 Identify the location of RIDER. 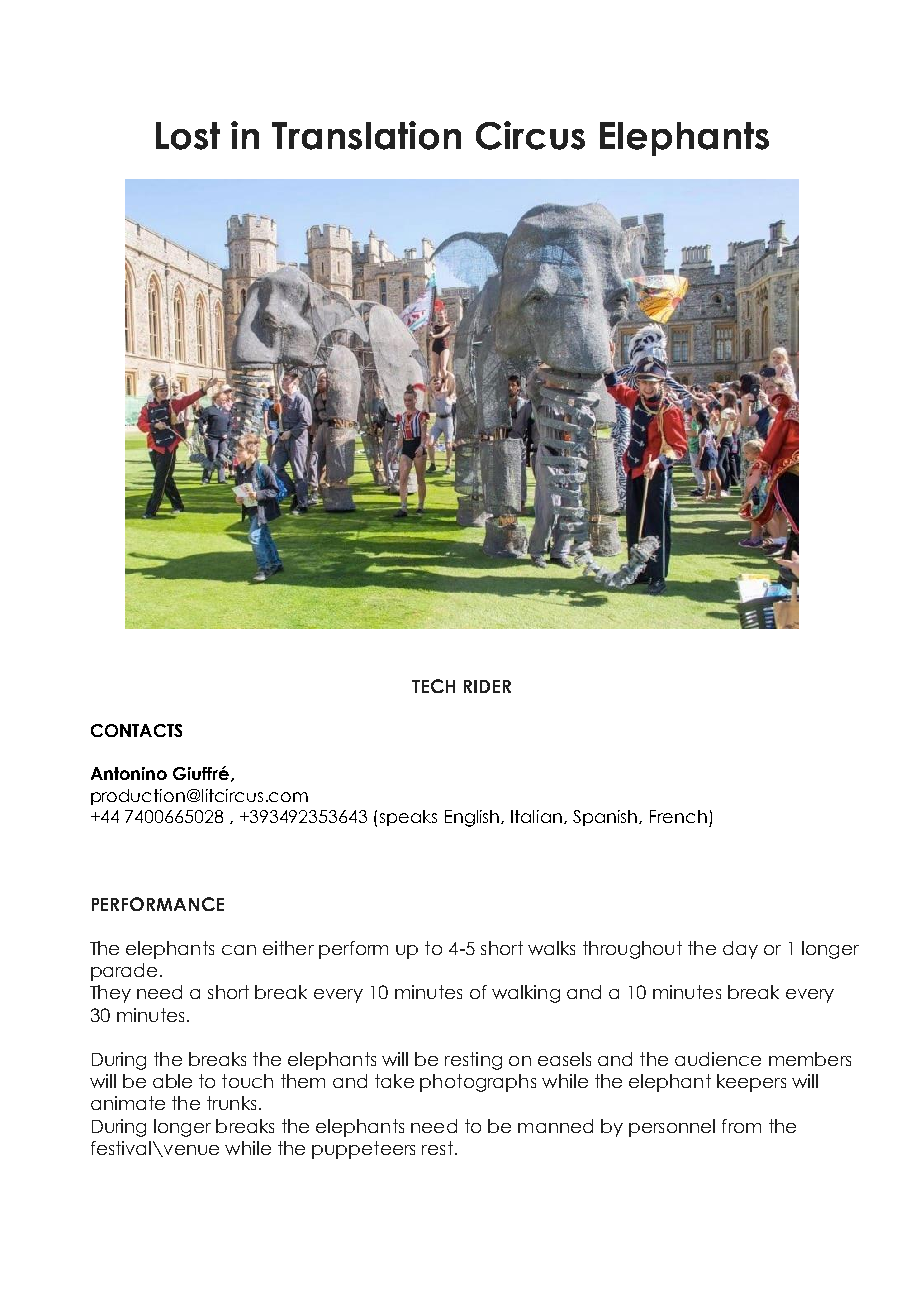
(487, 686).
